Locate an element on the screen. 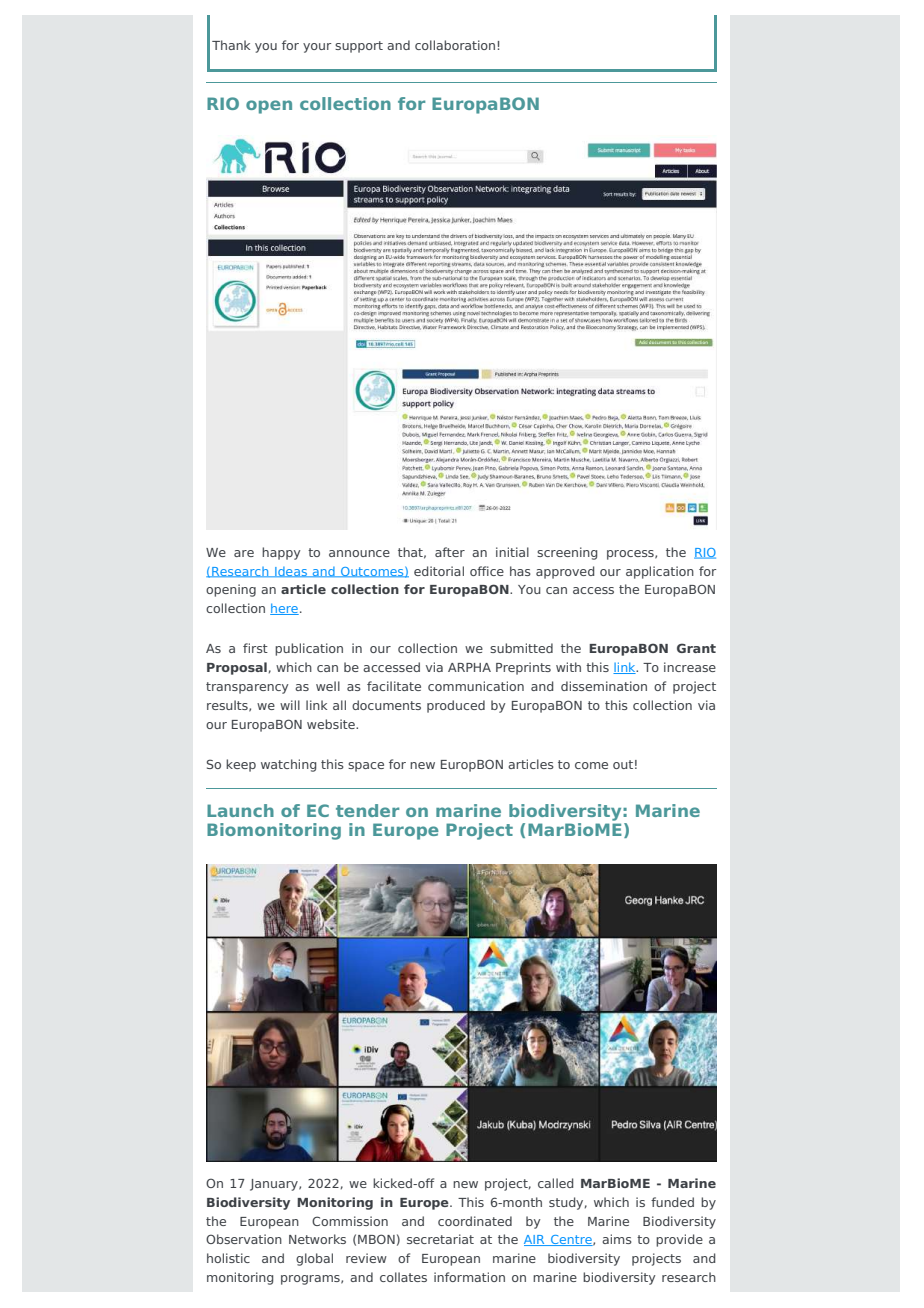 This screenshot has height=1308, width=924. dissemination is located at coordinates (604, 686).
